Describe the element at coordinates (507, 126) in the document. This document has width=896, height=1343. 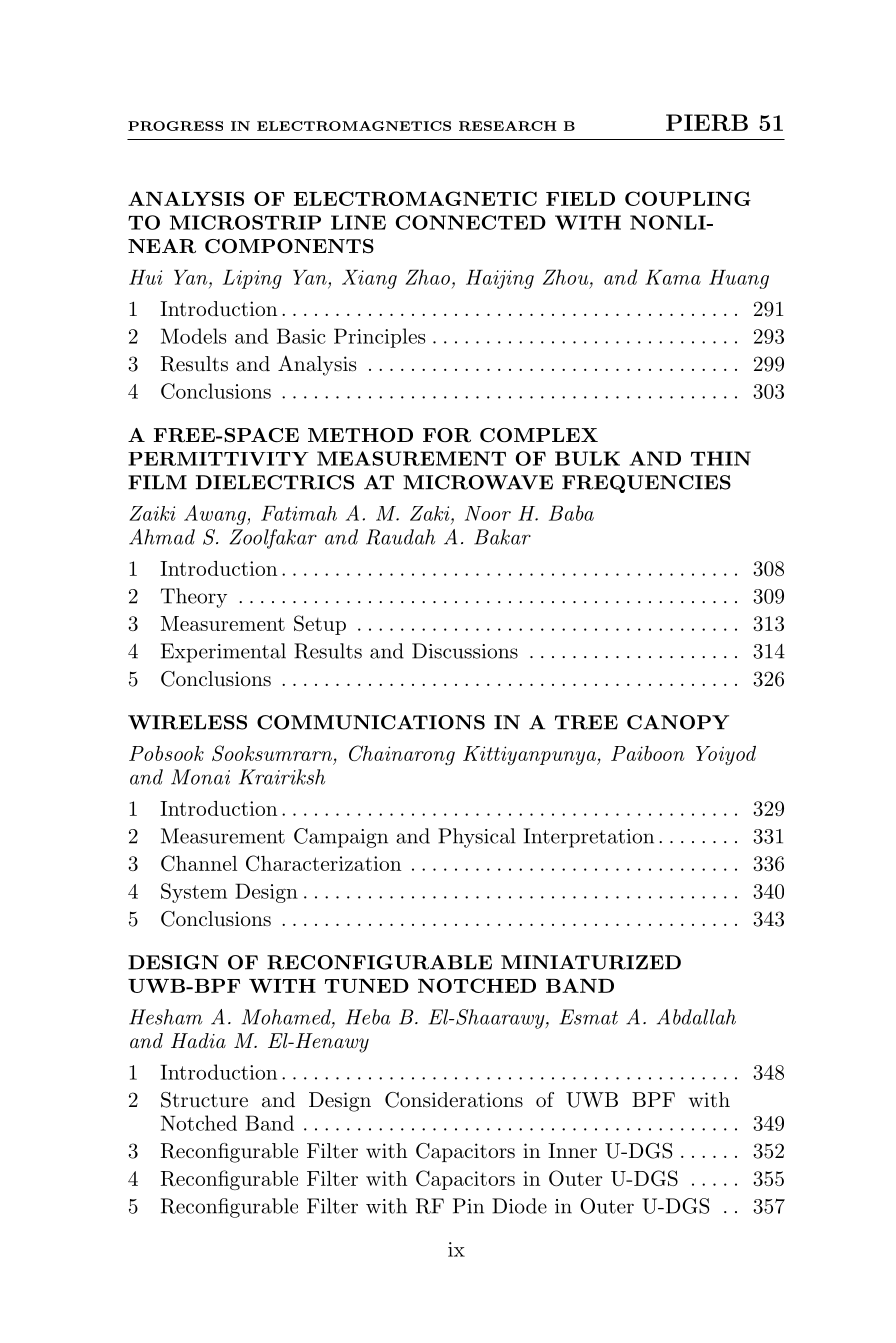
I see `RESEARCH` at that location.
